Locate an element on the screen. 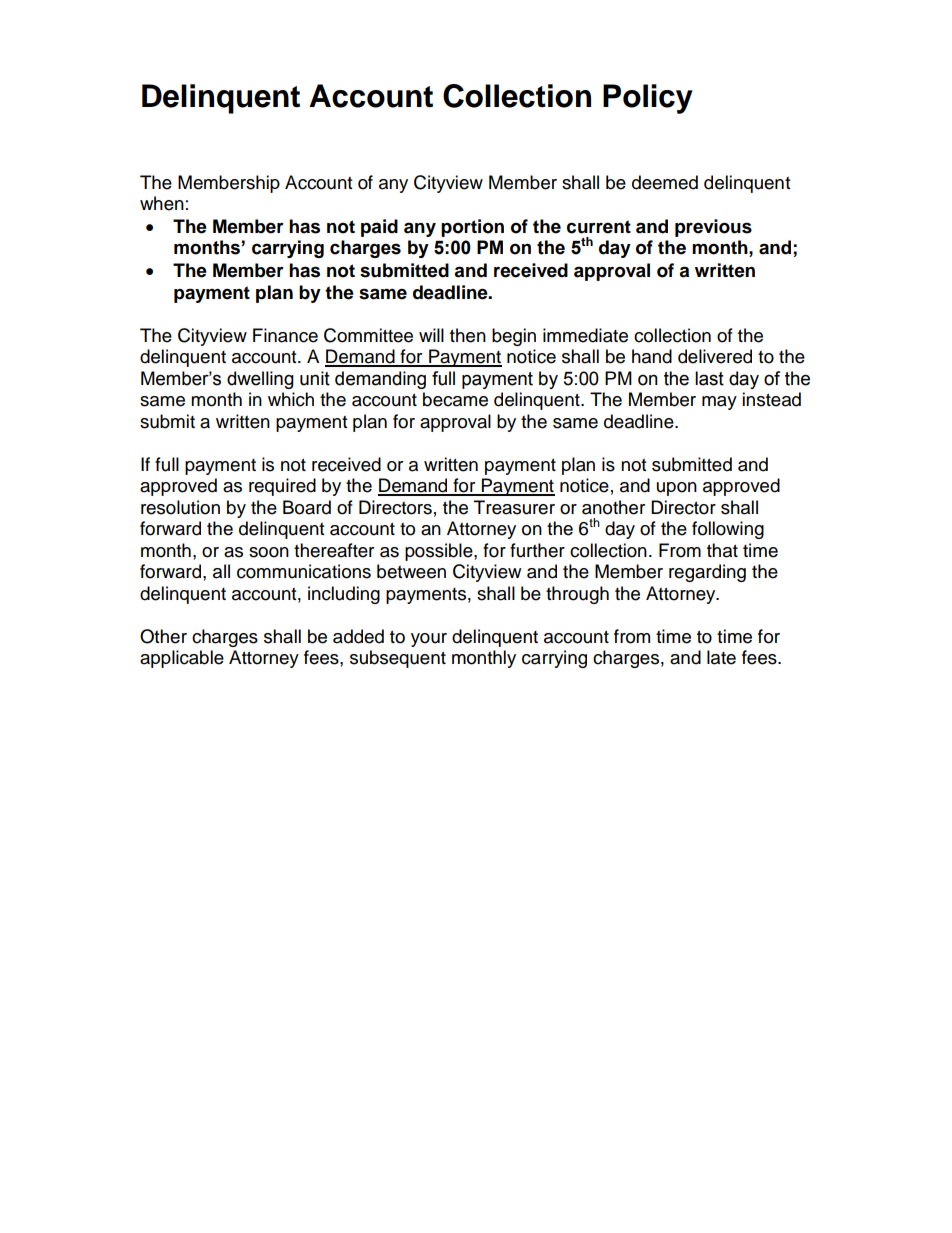  when is located at coordinates (162, 203).
